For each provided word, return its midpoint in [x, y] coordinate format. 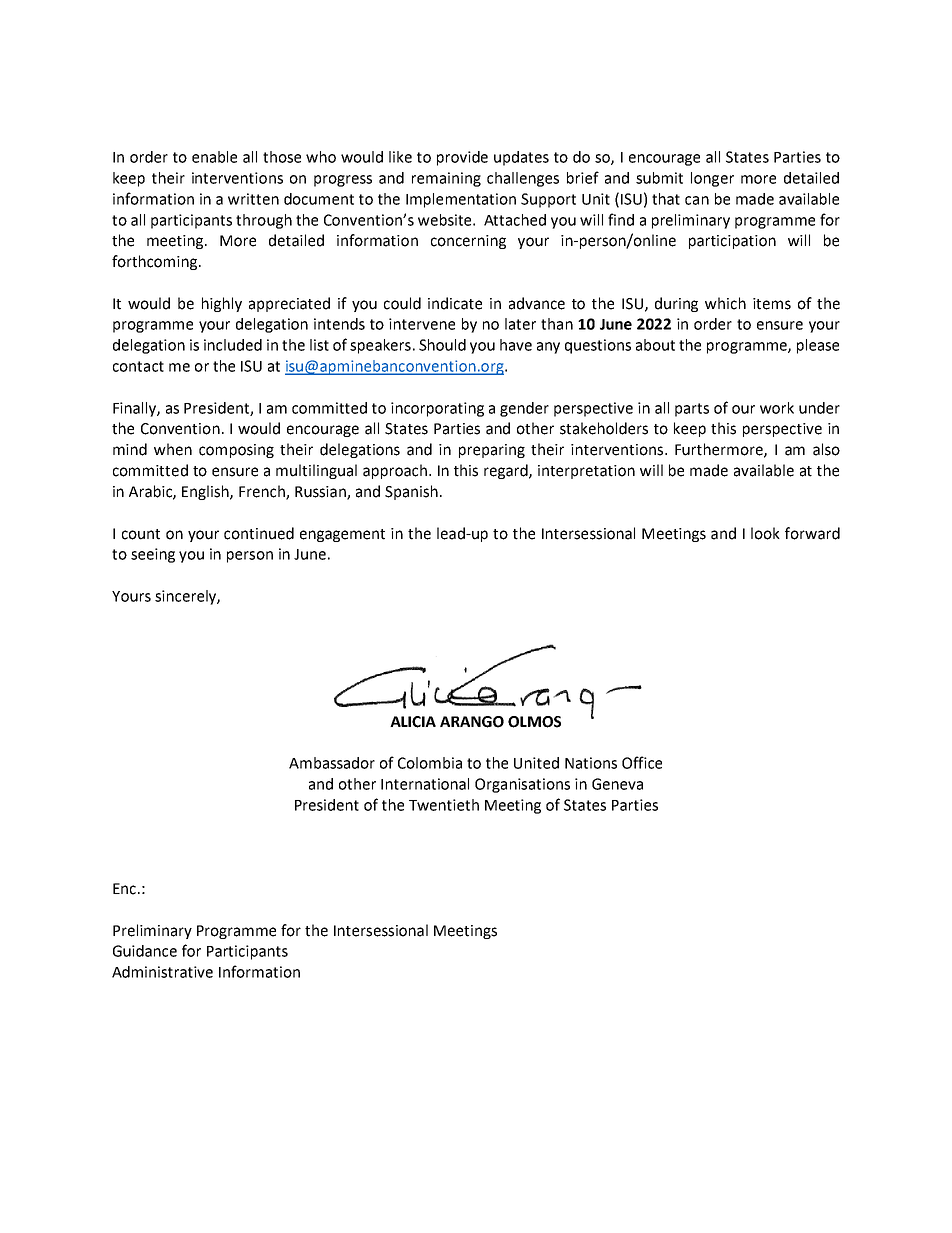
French [263, 492]
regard [507, 471]
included [233, 345]
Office [642, 762]
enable [214, 157]
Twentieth [444, 805]
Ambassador [332, 763]
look [765, 533]
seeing [153, 555]
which [725, 303]
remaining [446, 179]
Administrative [162, 972]
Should [442, 345]
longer [712, 179]
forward [812, 533]
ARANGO [472, 722]
